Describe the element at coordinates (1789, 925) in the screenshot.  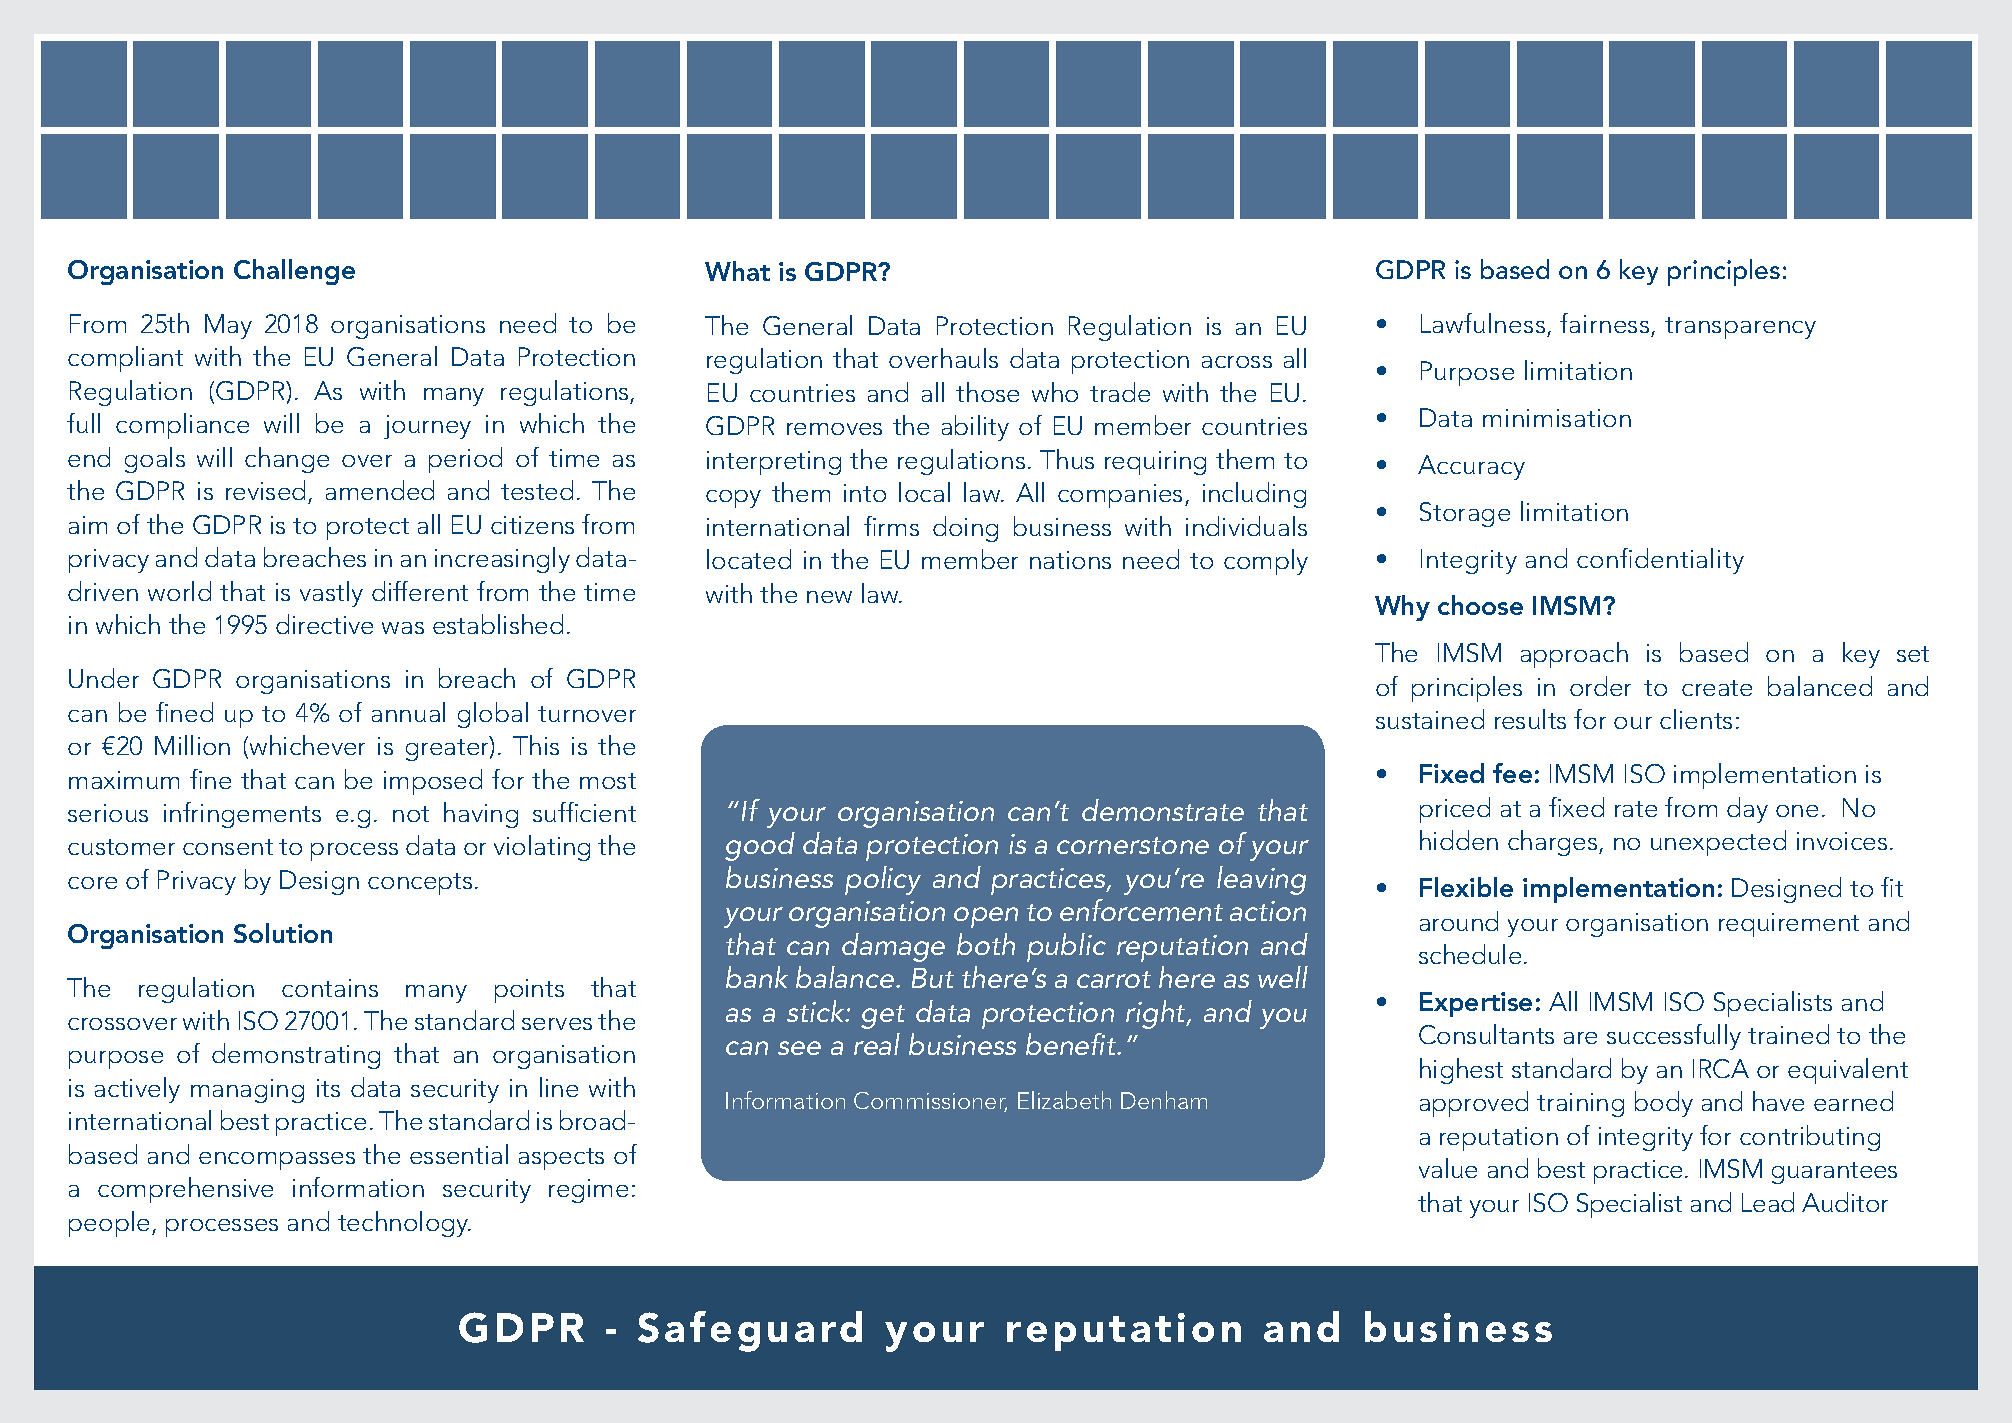
I see `requirement` at that location.
